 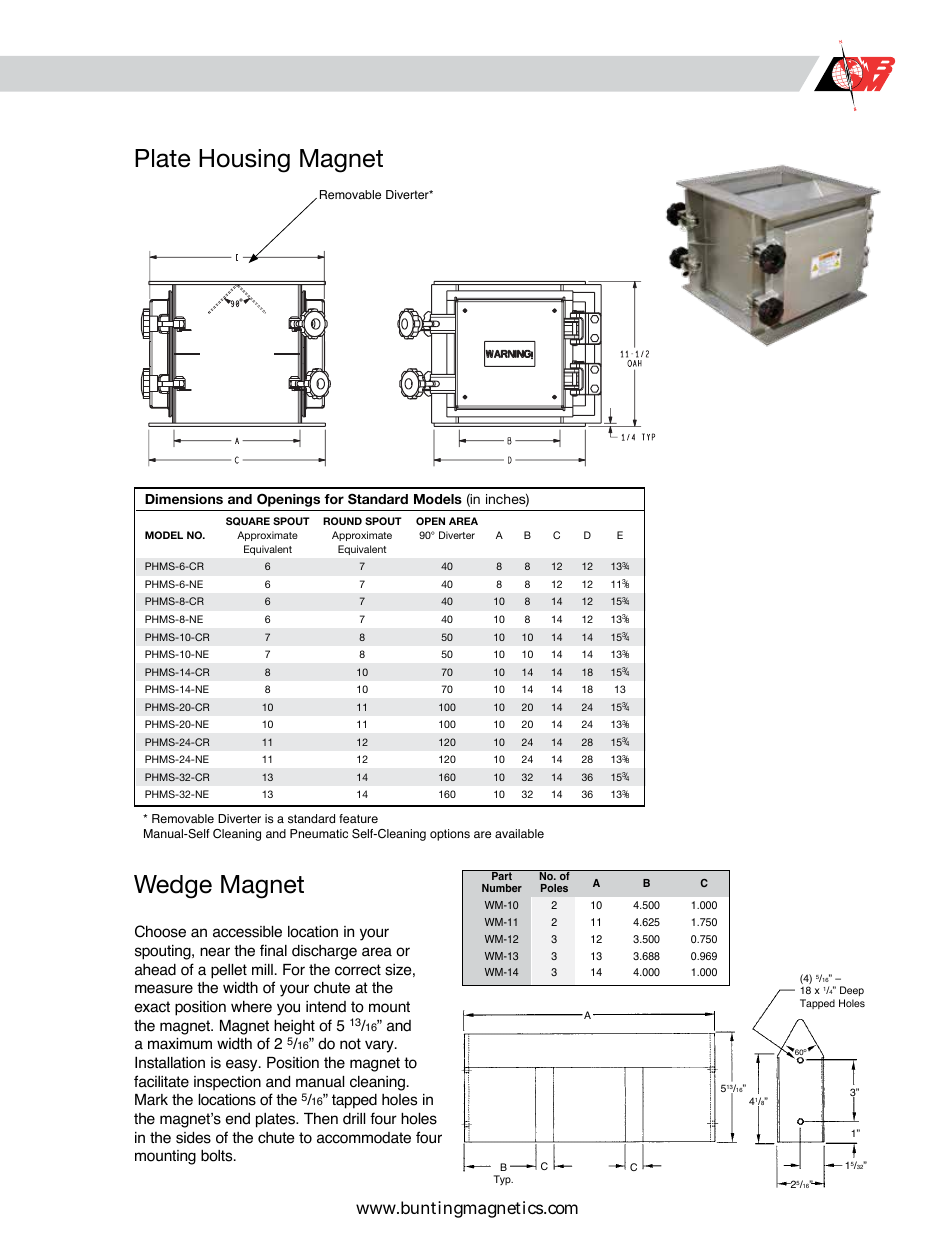 I want to click on ROUND, so click(x=342, y=521).
